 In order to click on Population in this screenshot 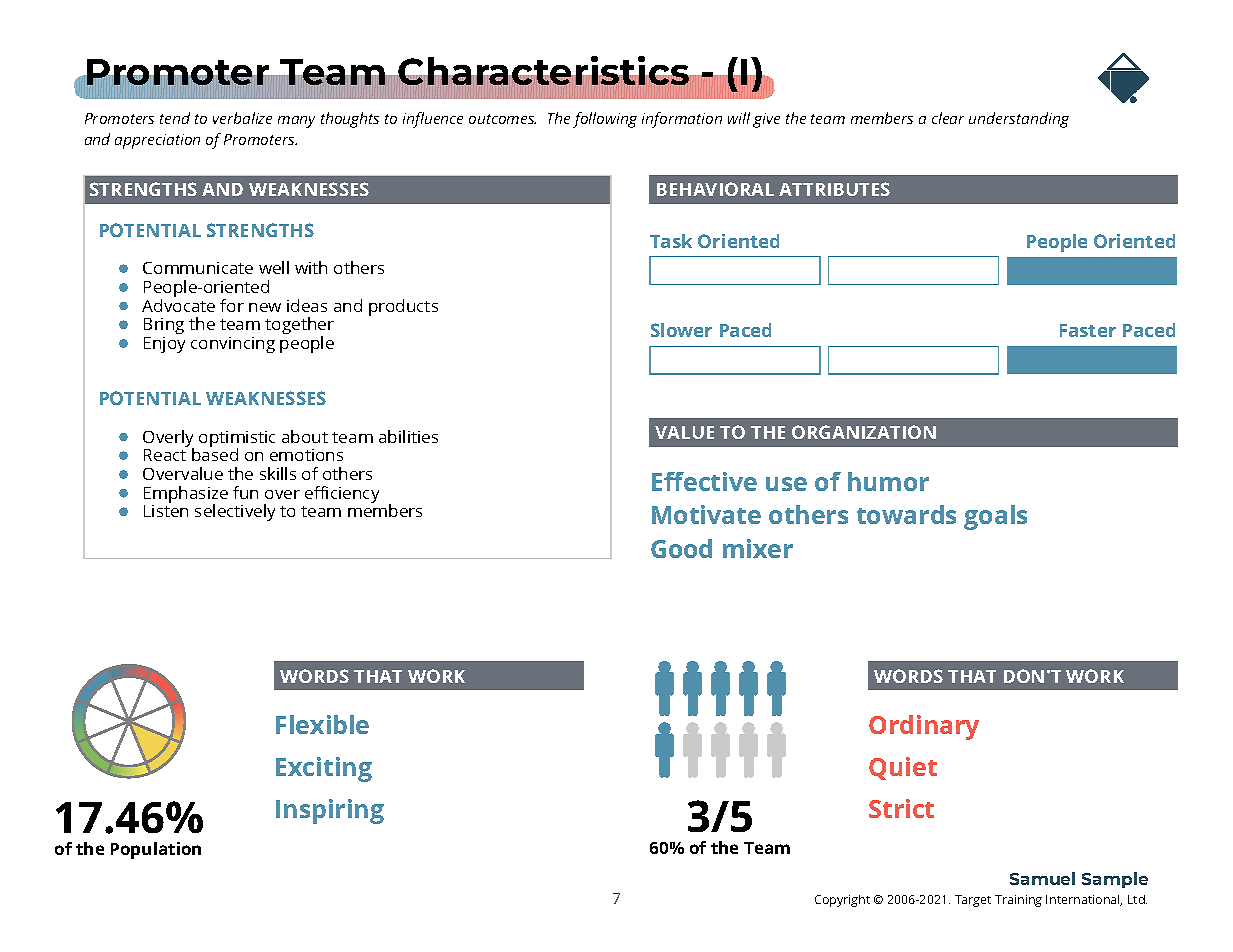, I will do `click(156, 850)`.
